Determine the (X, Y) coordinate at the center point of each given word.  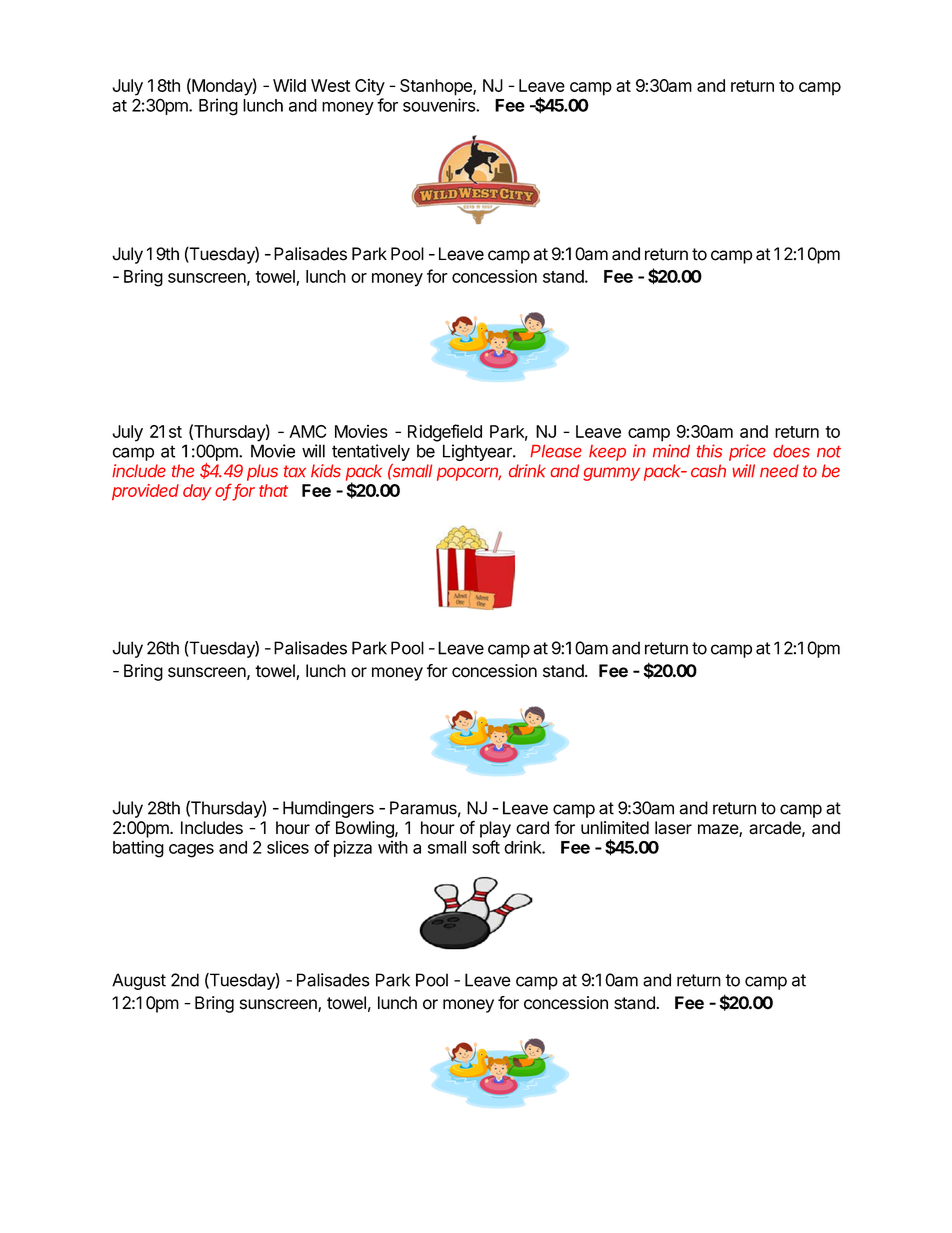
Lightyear (478, 452)
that (273, 490)
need (779, 470)
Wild (289, 85)
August (139, 981)
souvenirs (440, 105)
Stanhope (437, 87)
